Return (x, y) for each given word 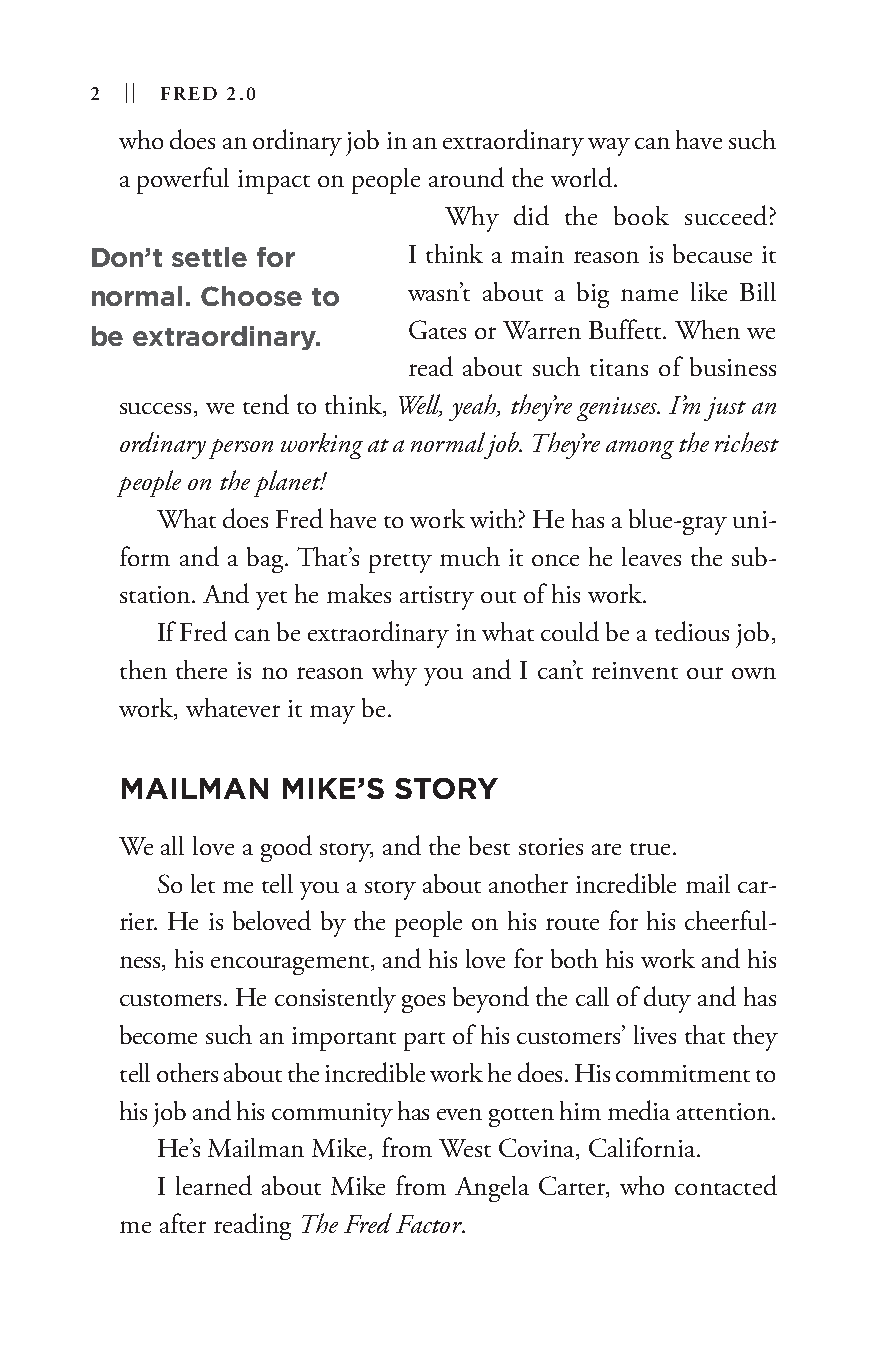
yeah (474, 407)
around (466, 177)
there (201, 669)
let (203, 883)
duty (667, 999)
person (241, 449)
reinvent (635, 670)
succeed (726, 215)
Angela (492, 1189)
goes (423, 1004)
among (640, 449)
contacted (726, 1185)
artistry (437, 598)
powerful (183, 180)
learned (214, 1185)
